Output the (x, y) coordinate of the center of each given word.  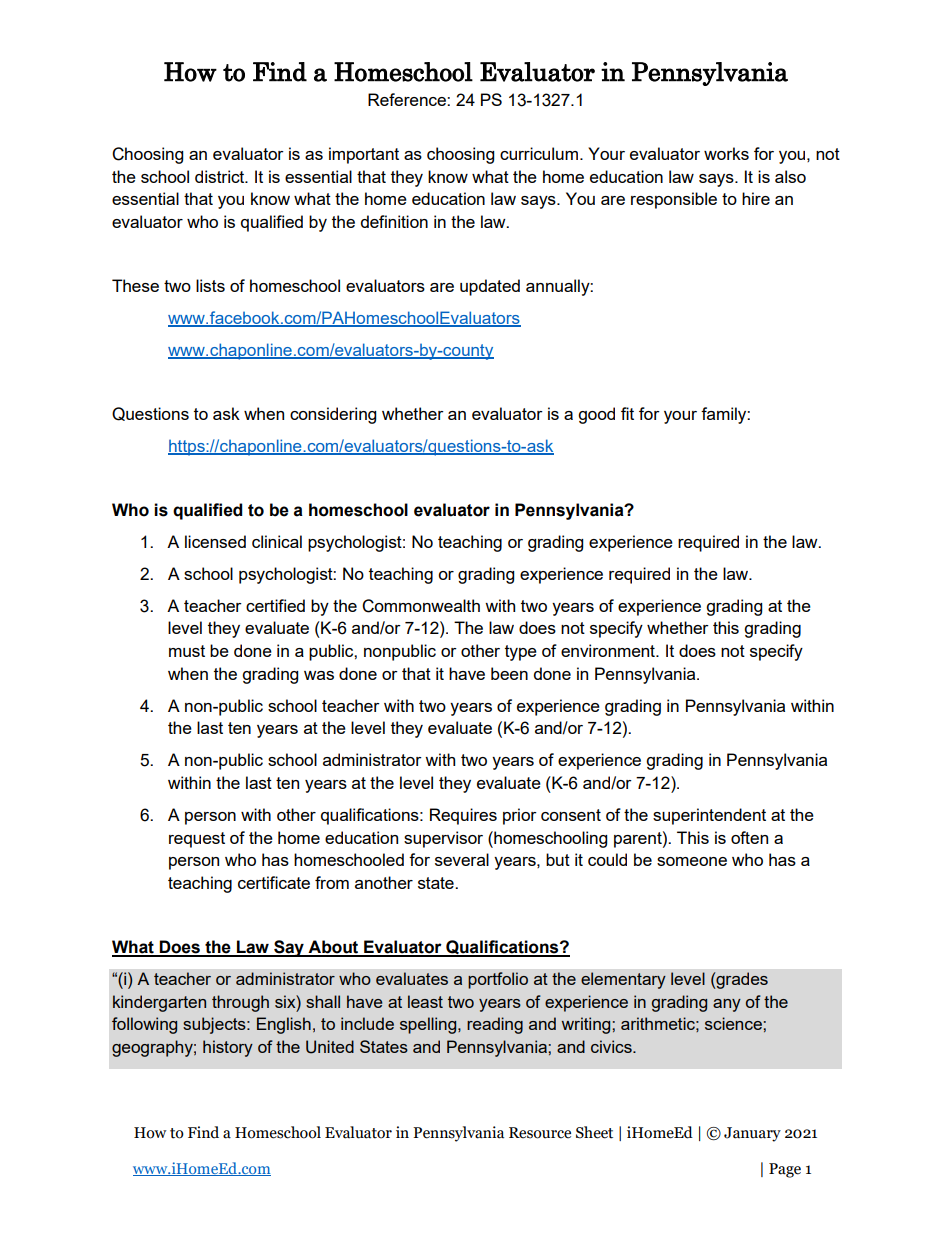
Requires (463, 816)
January (752, 1134)
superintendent (709, 816)
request (197, 840)
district (221, 176)
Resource (540, 1133)
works (726, 153)
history (228, 1048)
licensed (215, 541)
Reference (408, 99)
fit (627, 413)
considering (333, 415)
